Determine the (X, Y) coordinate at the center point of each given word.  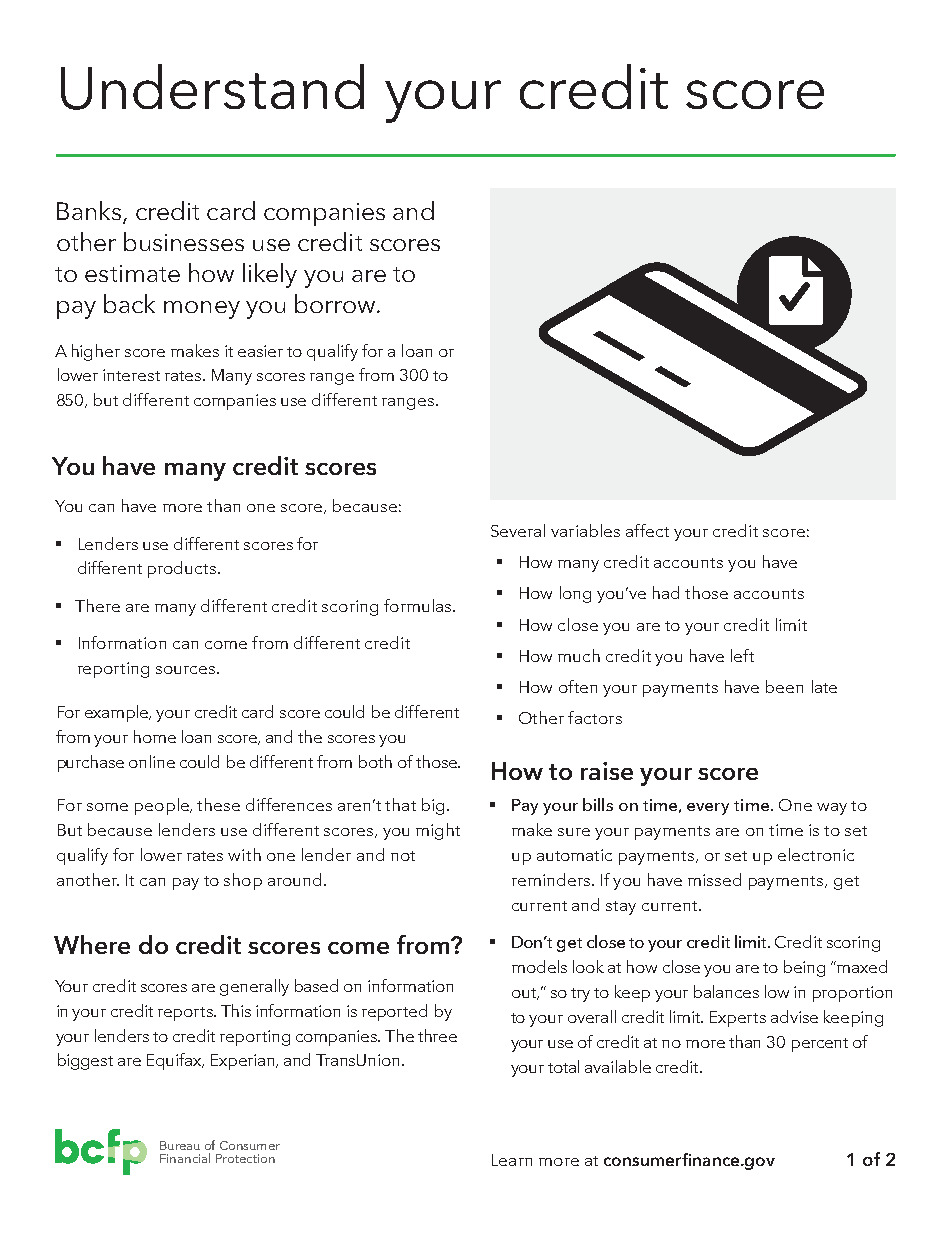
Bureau (180, 1145)
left (742, 655)
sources (187, 670)
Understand (212, 87)
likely (270, 275)
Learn (512, 1160)
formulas (419, 605)
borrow (336, 303)
